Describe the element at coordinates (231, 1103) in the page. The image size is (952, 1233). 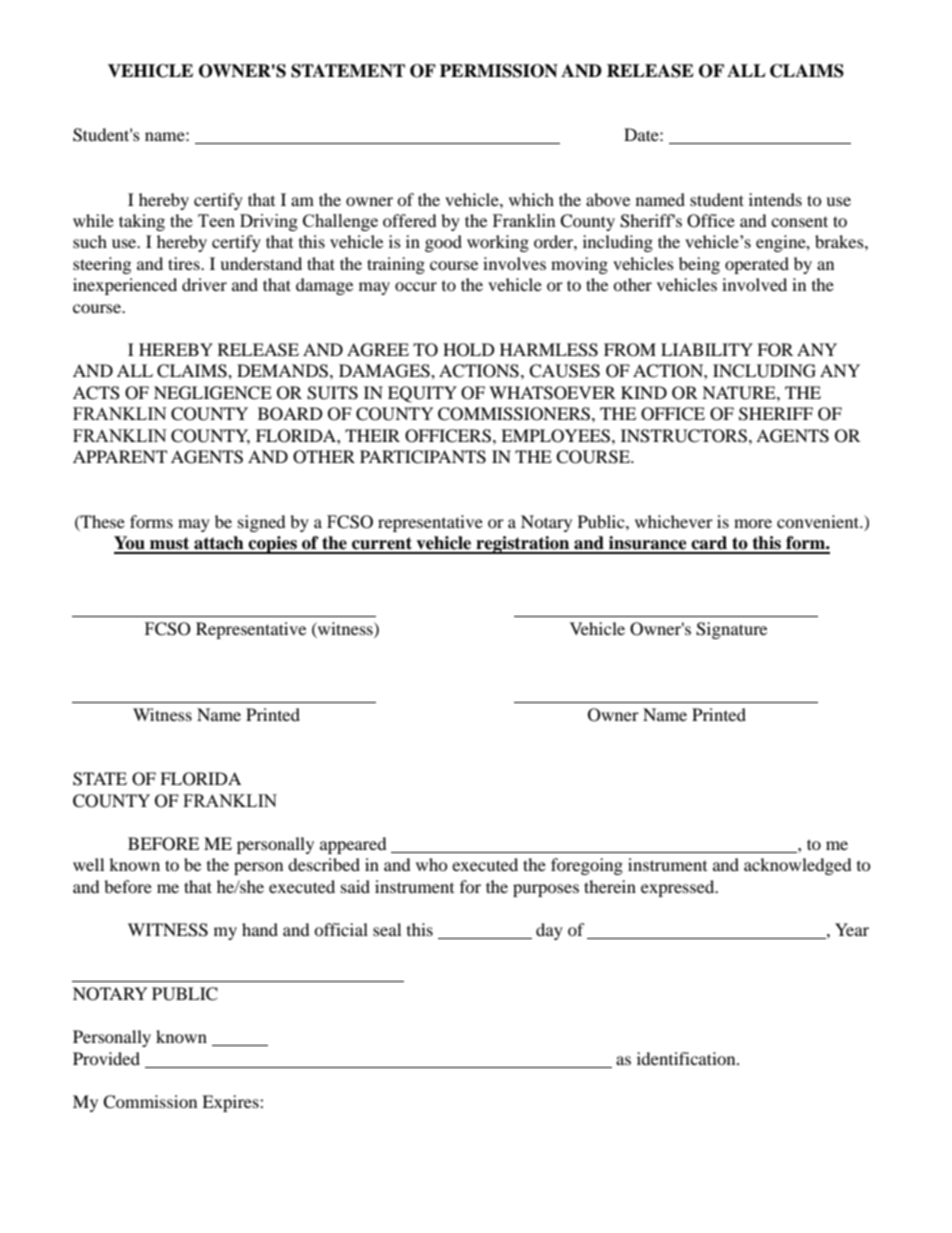
I see `Expires` at that location.
